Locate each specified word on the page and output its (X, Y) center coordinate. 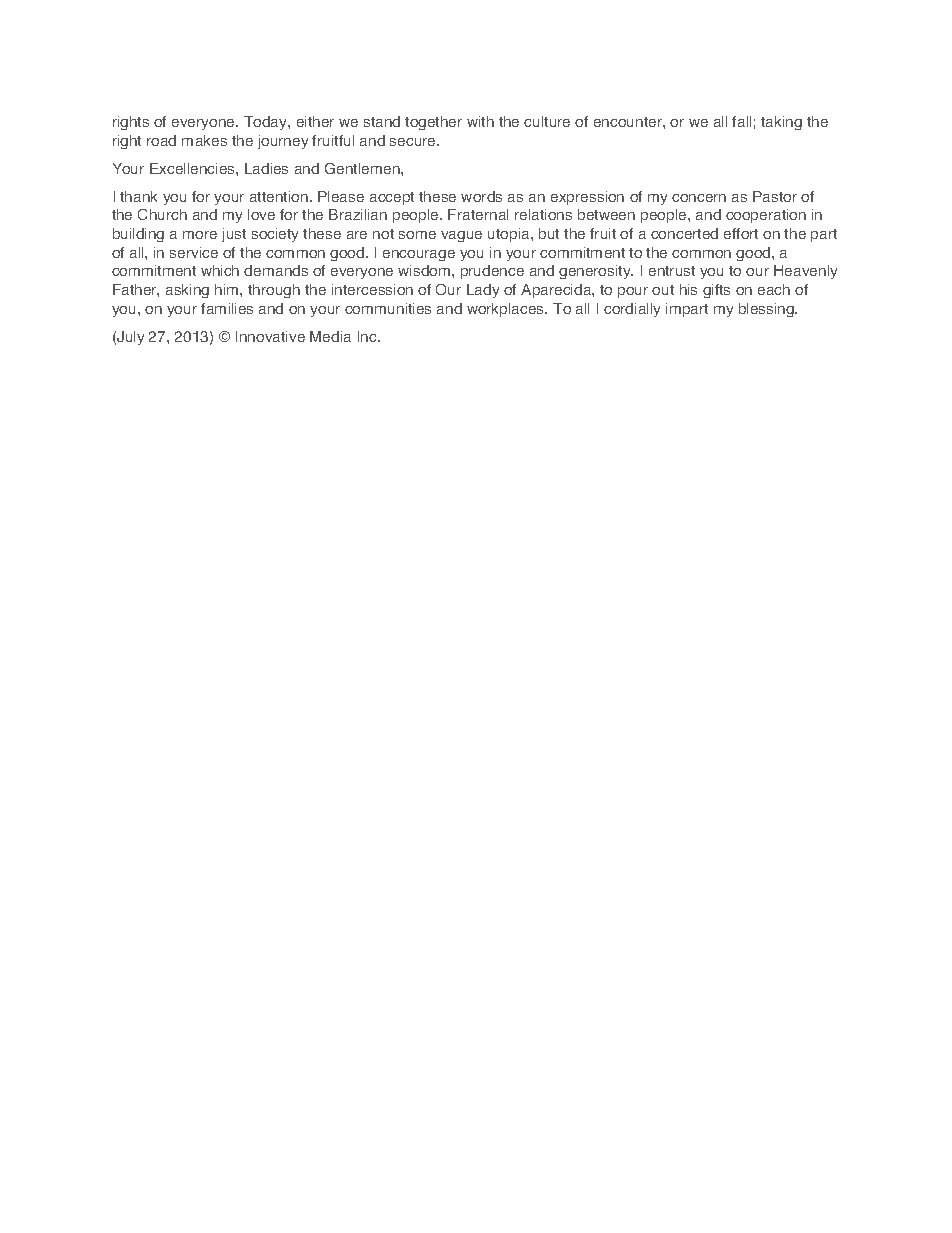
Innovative (270, 336)
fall (741, 121)
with (480, 121)
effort (741, 233)
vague (461, 236)
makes (204, 140)
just (234, 235)
